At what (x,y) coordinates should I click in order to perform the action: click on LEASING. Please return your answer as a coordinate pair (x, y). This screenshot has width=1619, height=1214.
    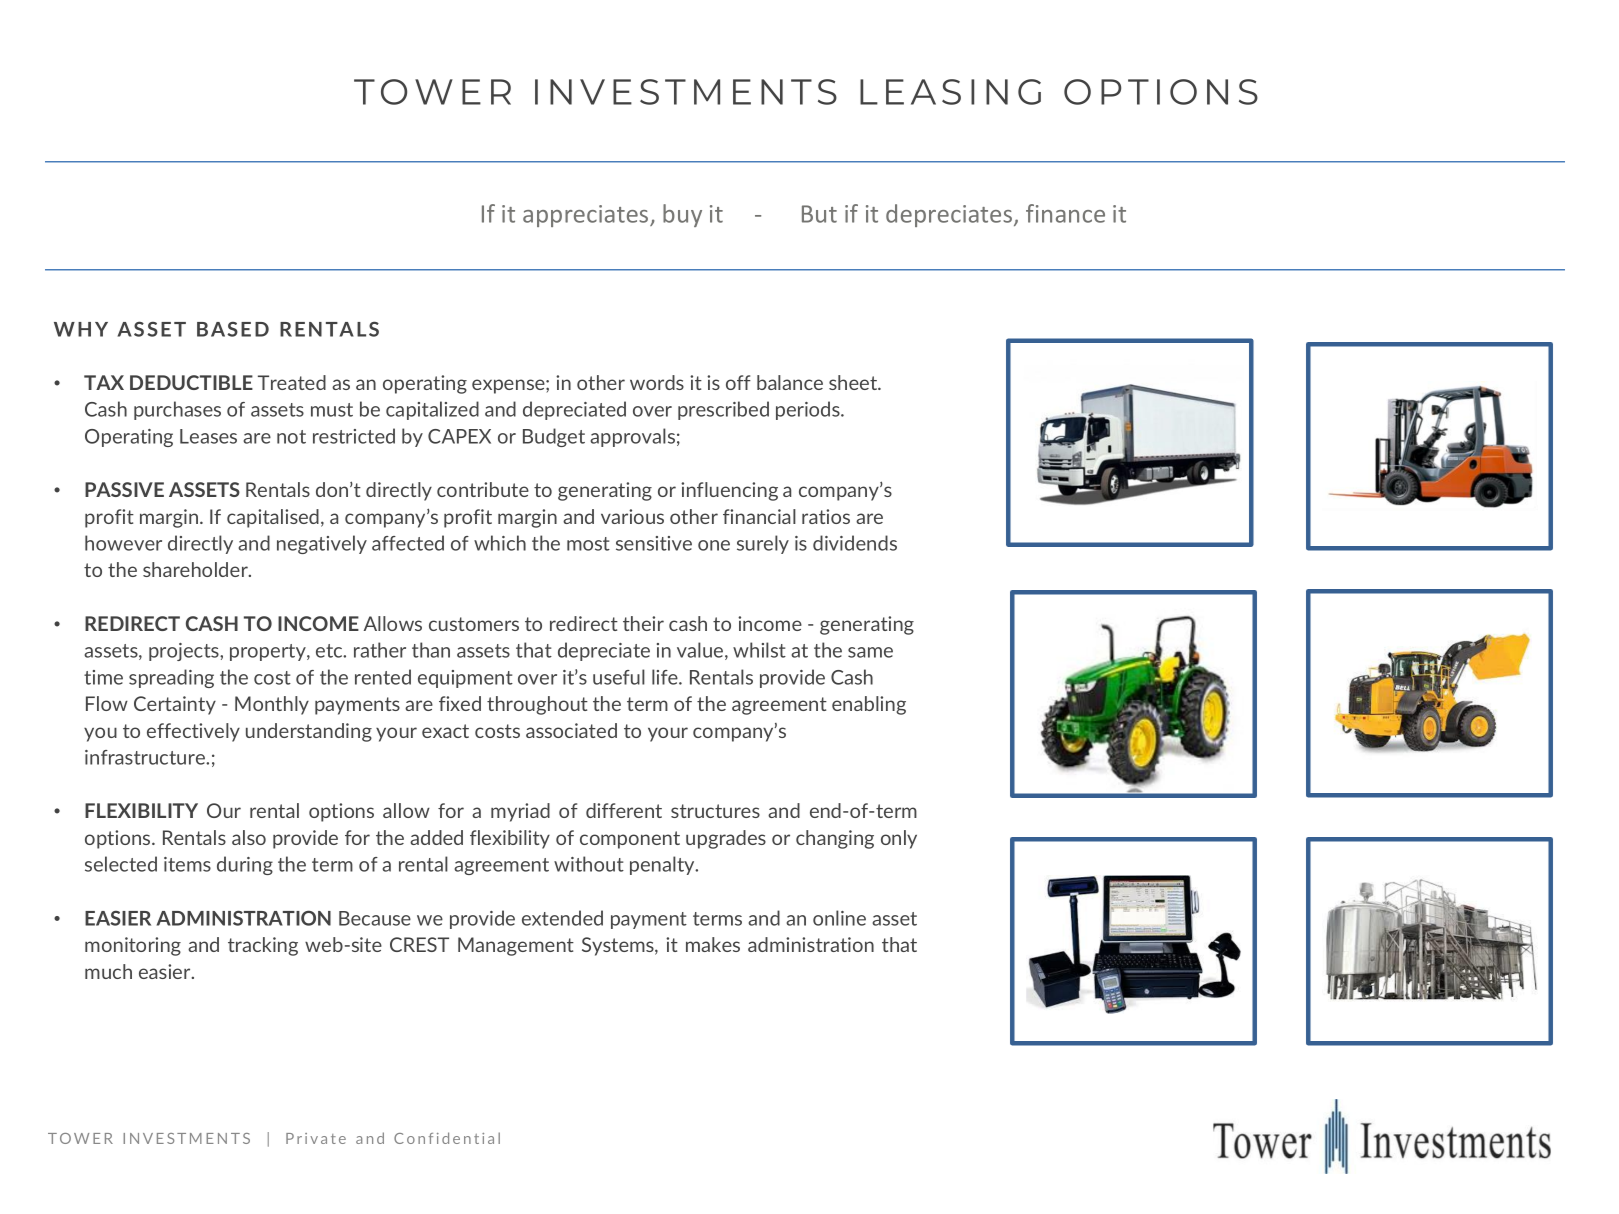
    Looking at the image, I should click on (950, 92).
